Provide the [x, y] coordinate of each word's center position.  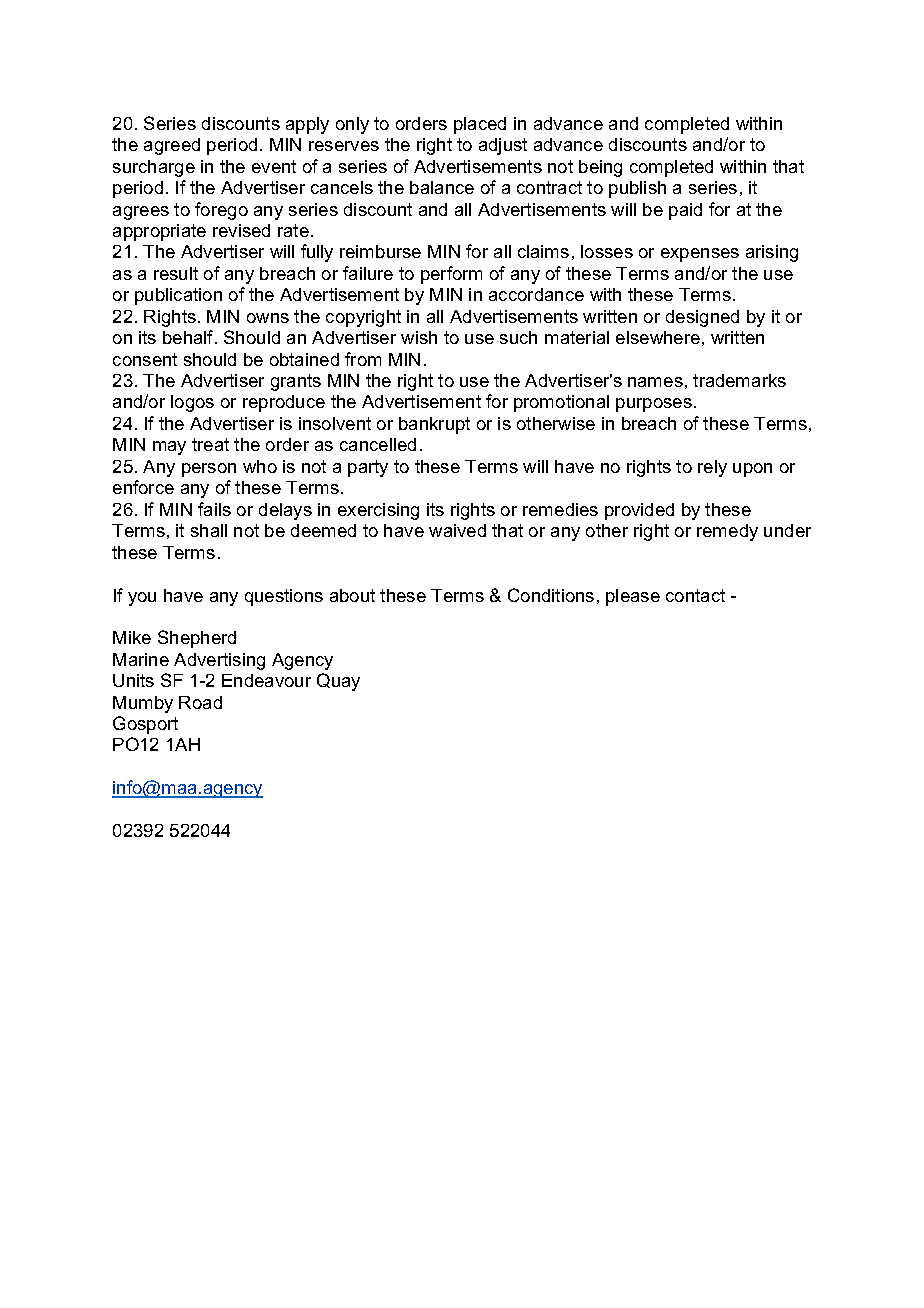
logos [192, 403]
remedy [727, 532]
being [600, 168]
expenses [700, 255]
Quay [338, 682]
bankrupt [434, 425]
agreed [172, 146]
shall [209, 530]
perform [451, 275]
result [176, 273]
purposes [654, 405]
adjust [503, 146]
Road [200, 702]
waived [457, 530]
